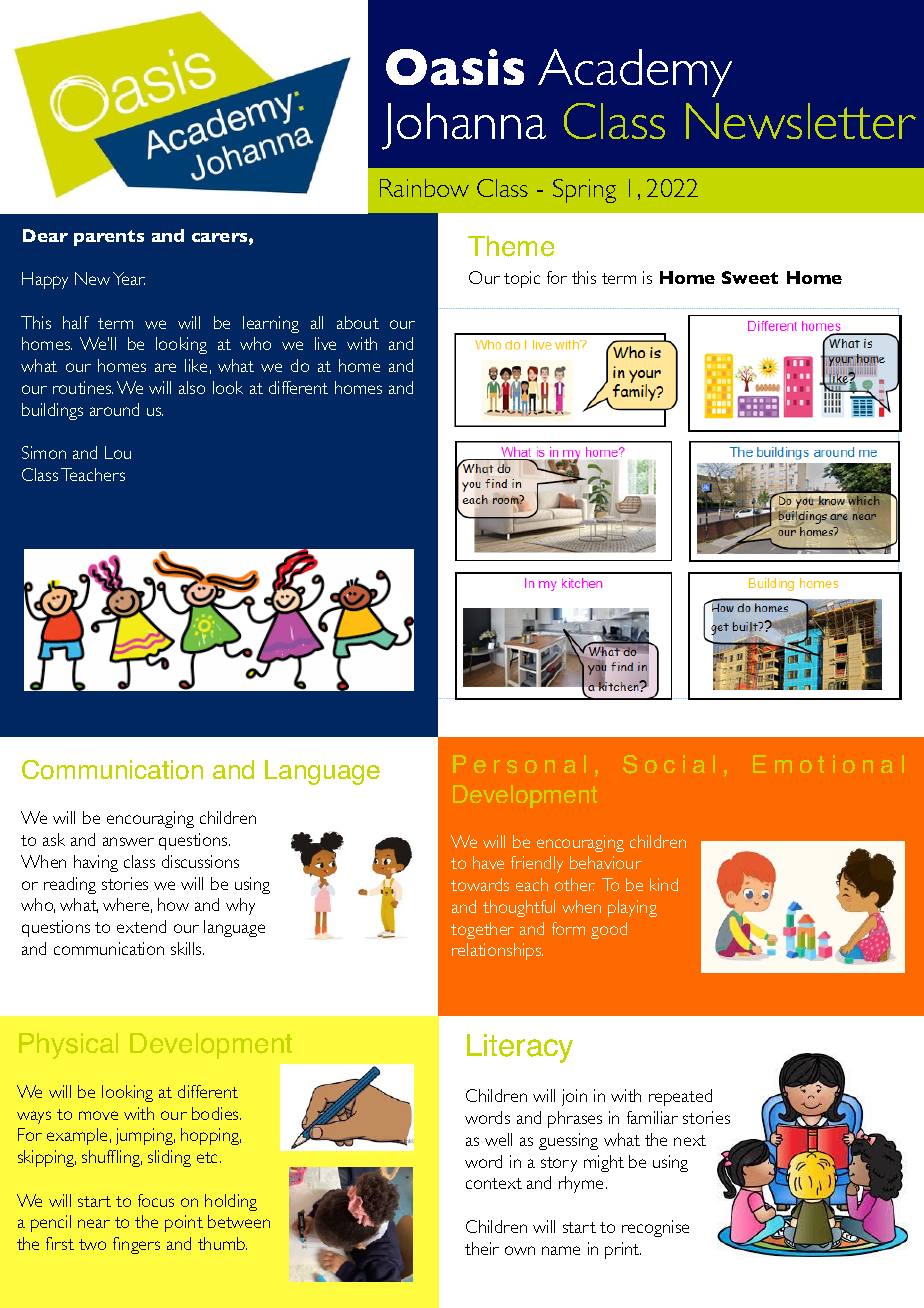 The width and height of the screenshot is (924, 1308). Describe the element at coordinates (482, 1248) in the screenshot. I see `their` at that location.
